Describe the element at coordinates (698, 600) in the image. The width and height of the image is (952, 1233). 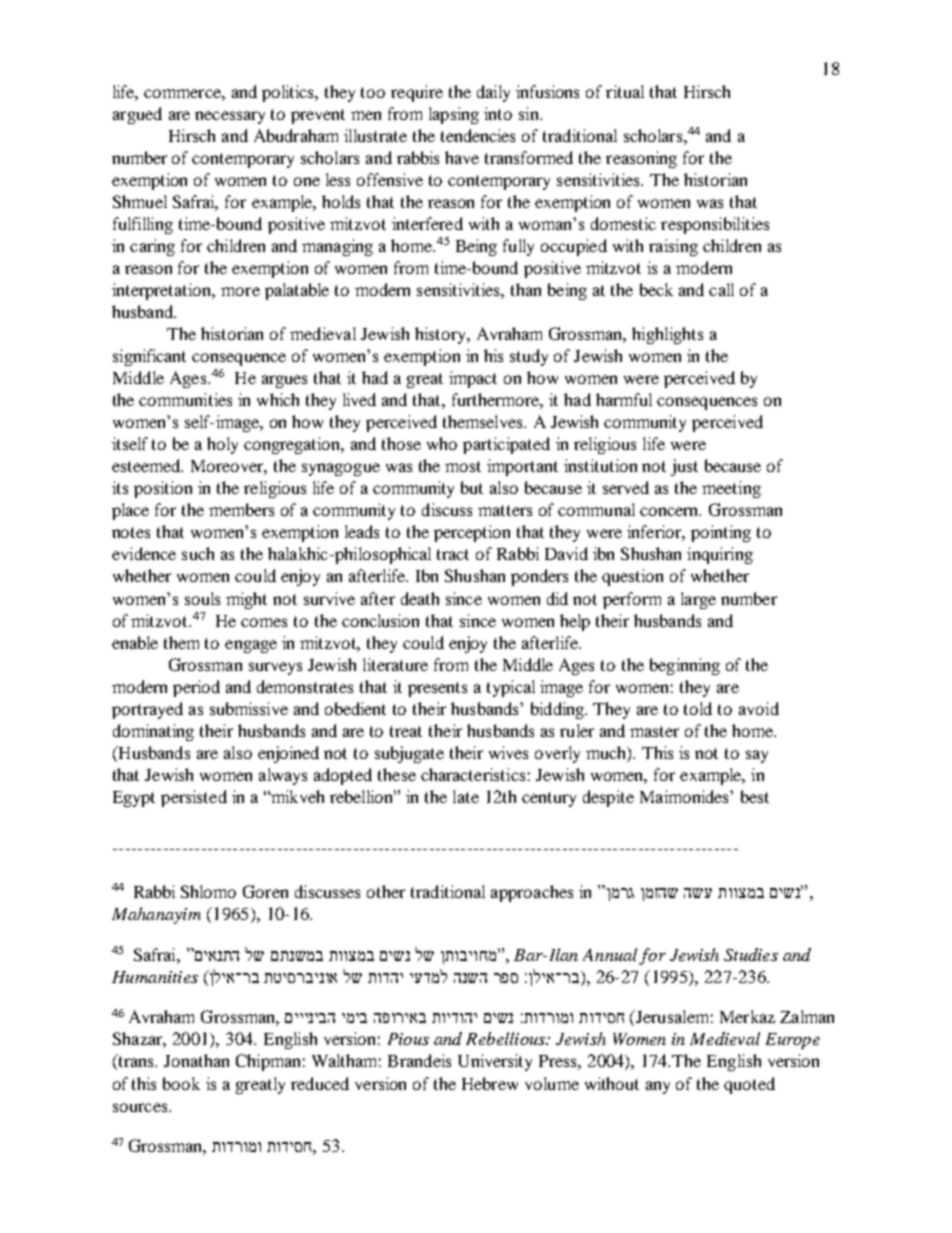
I see `large` at that location.
